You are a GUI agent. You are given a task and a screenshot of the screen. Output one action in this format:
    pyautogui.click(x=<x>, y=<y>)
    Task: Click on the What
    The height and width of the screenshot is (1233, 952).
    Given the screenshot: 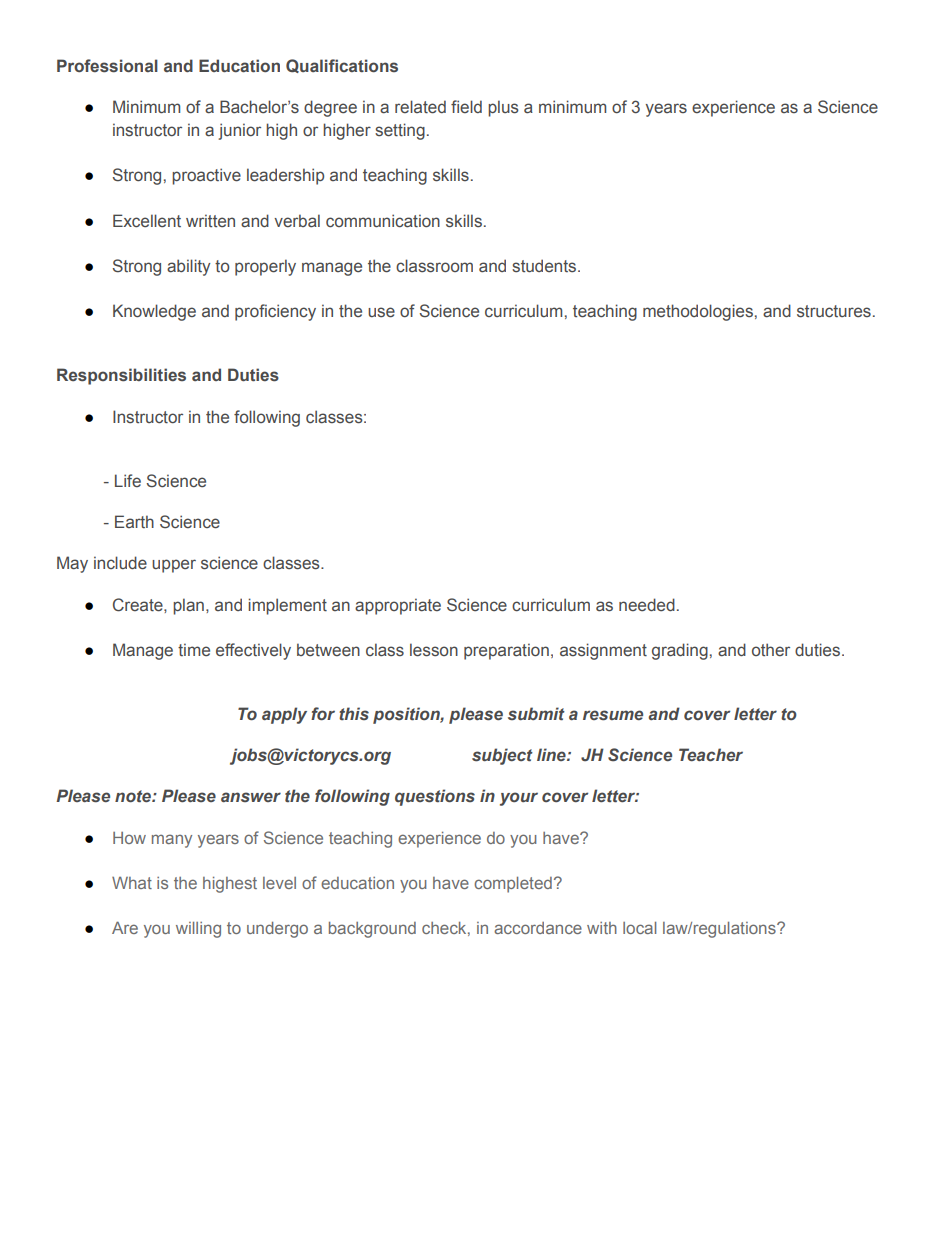 What is the action you would take?
    pyautogui.click(x=132, y=883)
